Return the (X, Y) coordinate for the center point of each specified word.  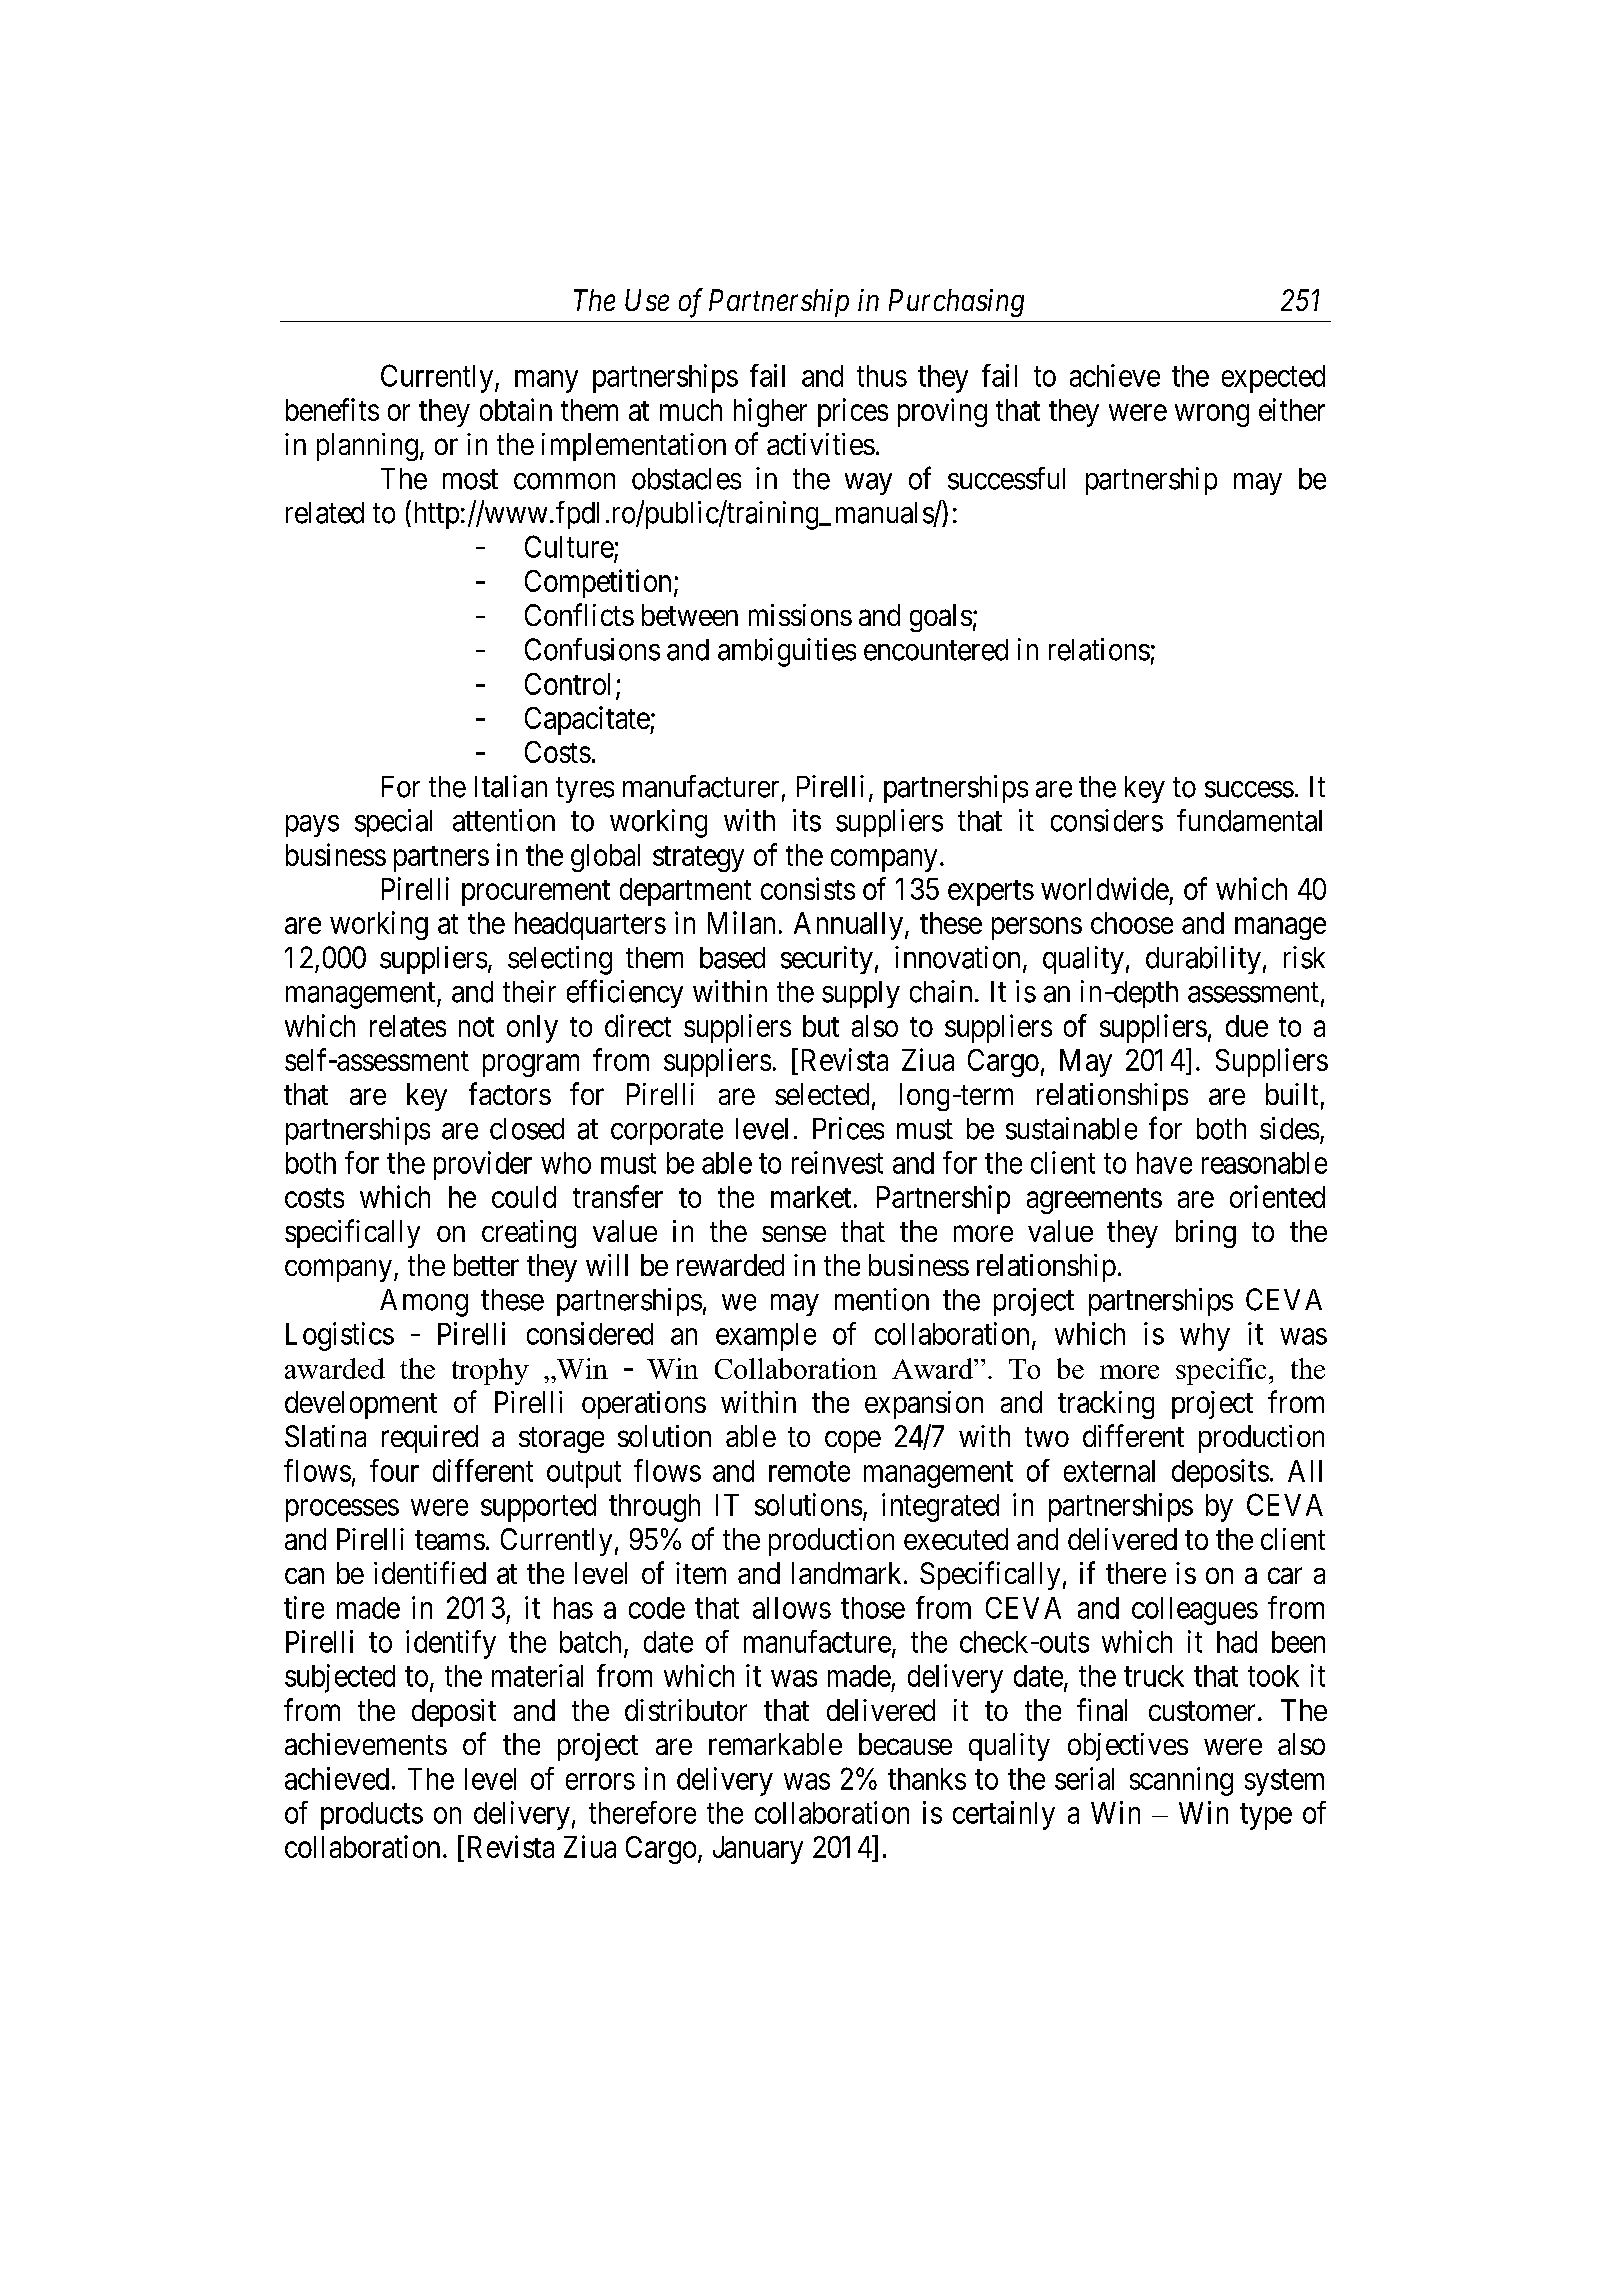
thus (882, 376)
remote (809, 1472)
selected (822, 1094)
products (372, 1816)
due (1247, 1026)
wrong (1212, 415)
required (430, 1439)
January (758, 1850)
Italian (511, 786)
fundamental (1249, 820)
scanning (1181, 1781)
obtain (516, 409)
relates (408, 1026)
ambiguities (787, 652)
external (1109, 1471)
